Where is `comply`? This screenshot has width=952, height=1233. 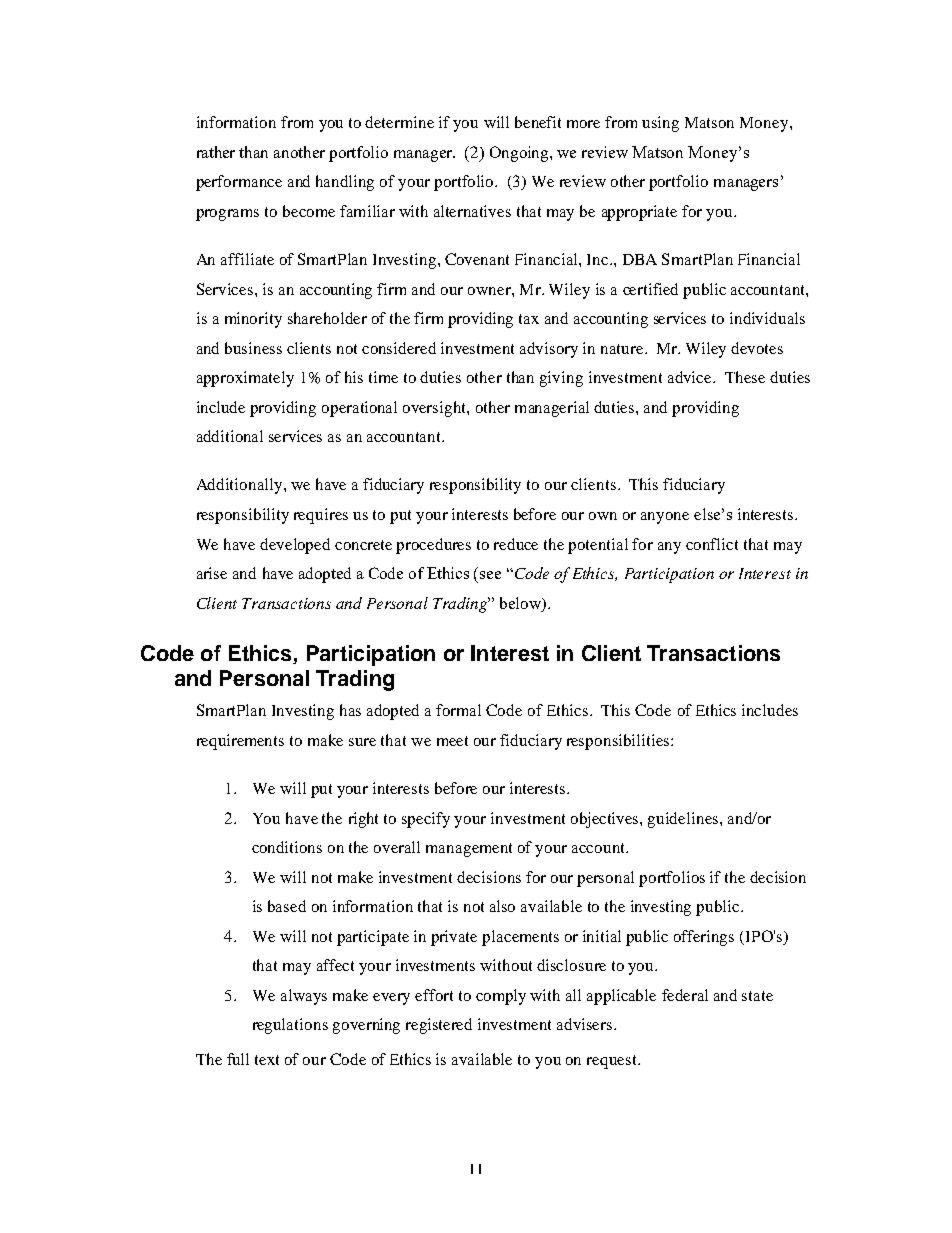 comply is located at coordinates (501, 997).
